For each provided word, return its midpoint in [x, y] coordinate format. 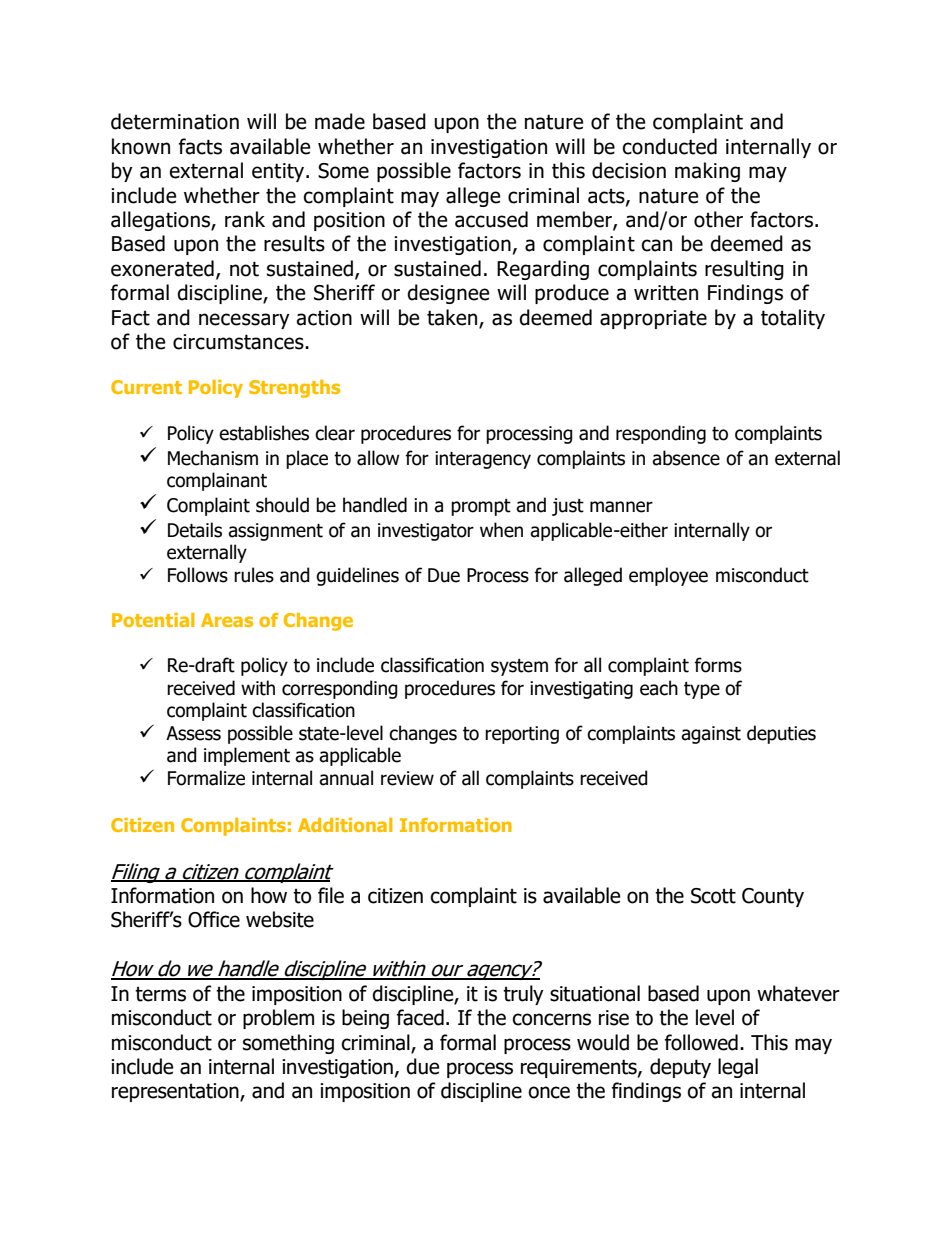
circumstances [239, 342]
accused [491, 219]
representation [176, 1092]
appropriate [653, 319]
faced [420, 1017]
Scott [713, 896]
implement [247, 756]
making [707, 172]
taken [453, 318]
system [519, 667]
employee [668, 576]
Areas [227, 620]
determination [175, 121]
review [407, 778]
